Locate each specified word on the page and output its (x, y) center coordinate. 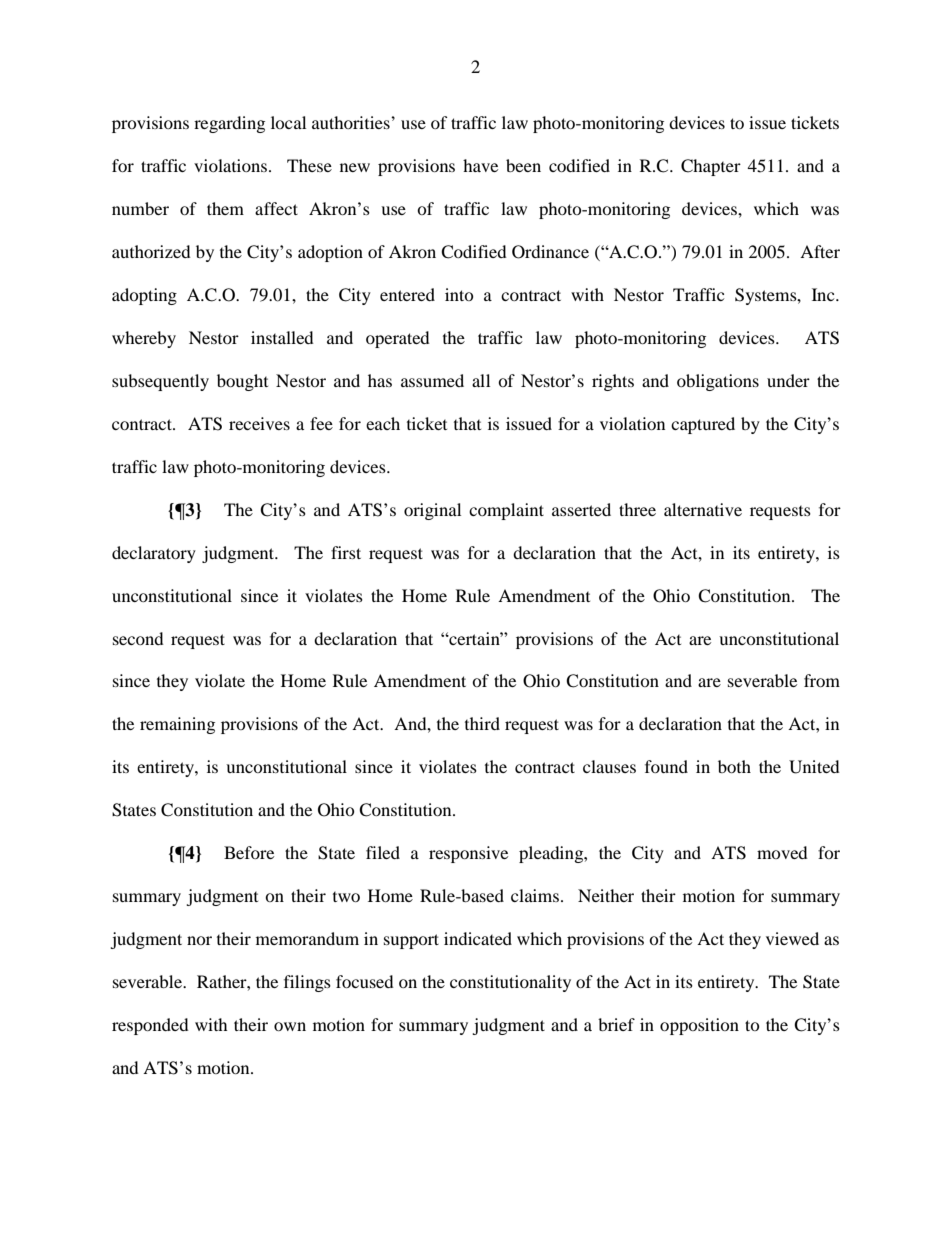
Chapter (711, 167)
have (480, 165)
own (290, 1026)
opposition (699, 1026)
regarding (229, 124)
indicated (478, 938)
